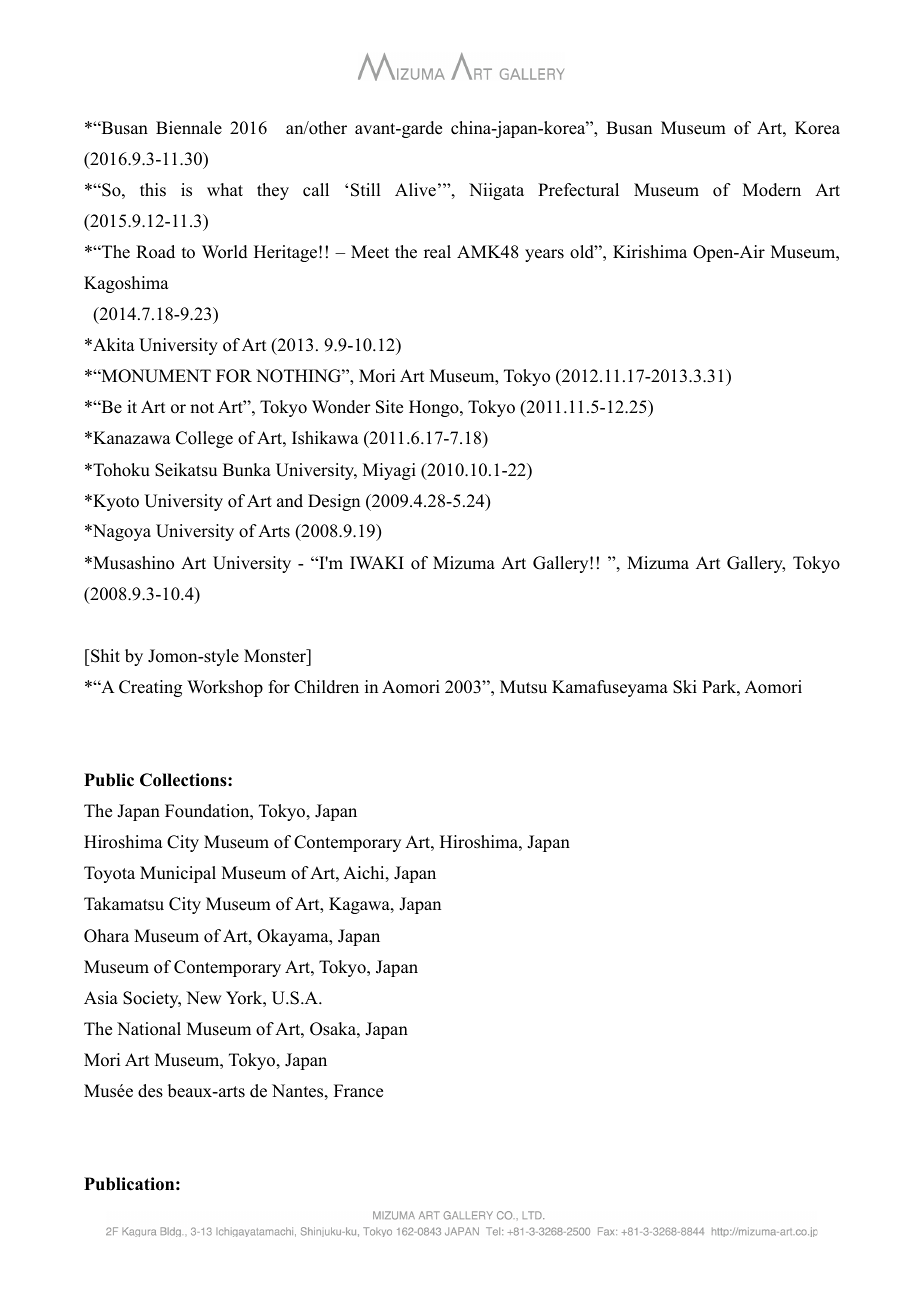  Describe the element at coordinates (204, 439) in the screenshot. I see `College` at that location.
